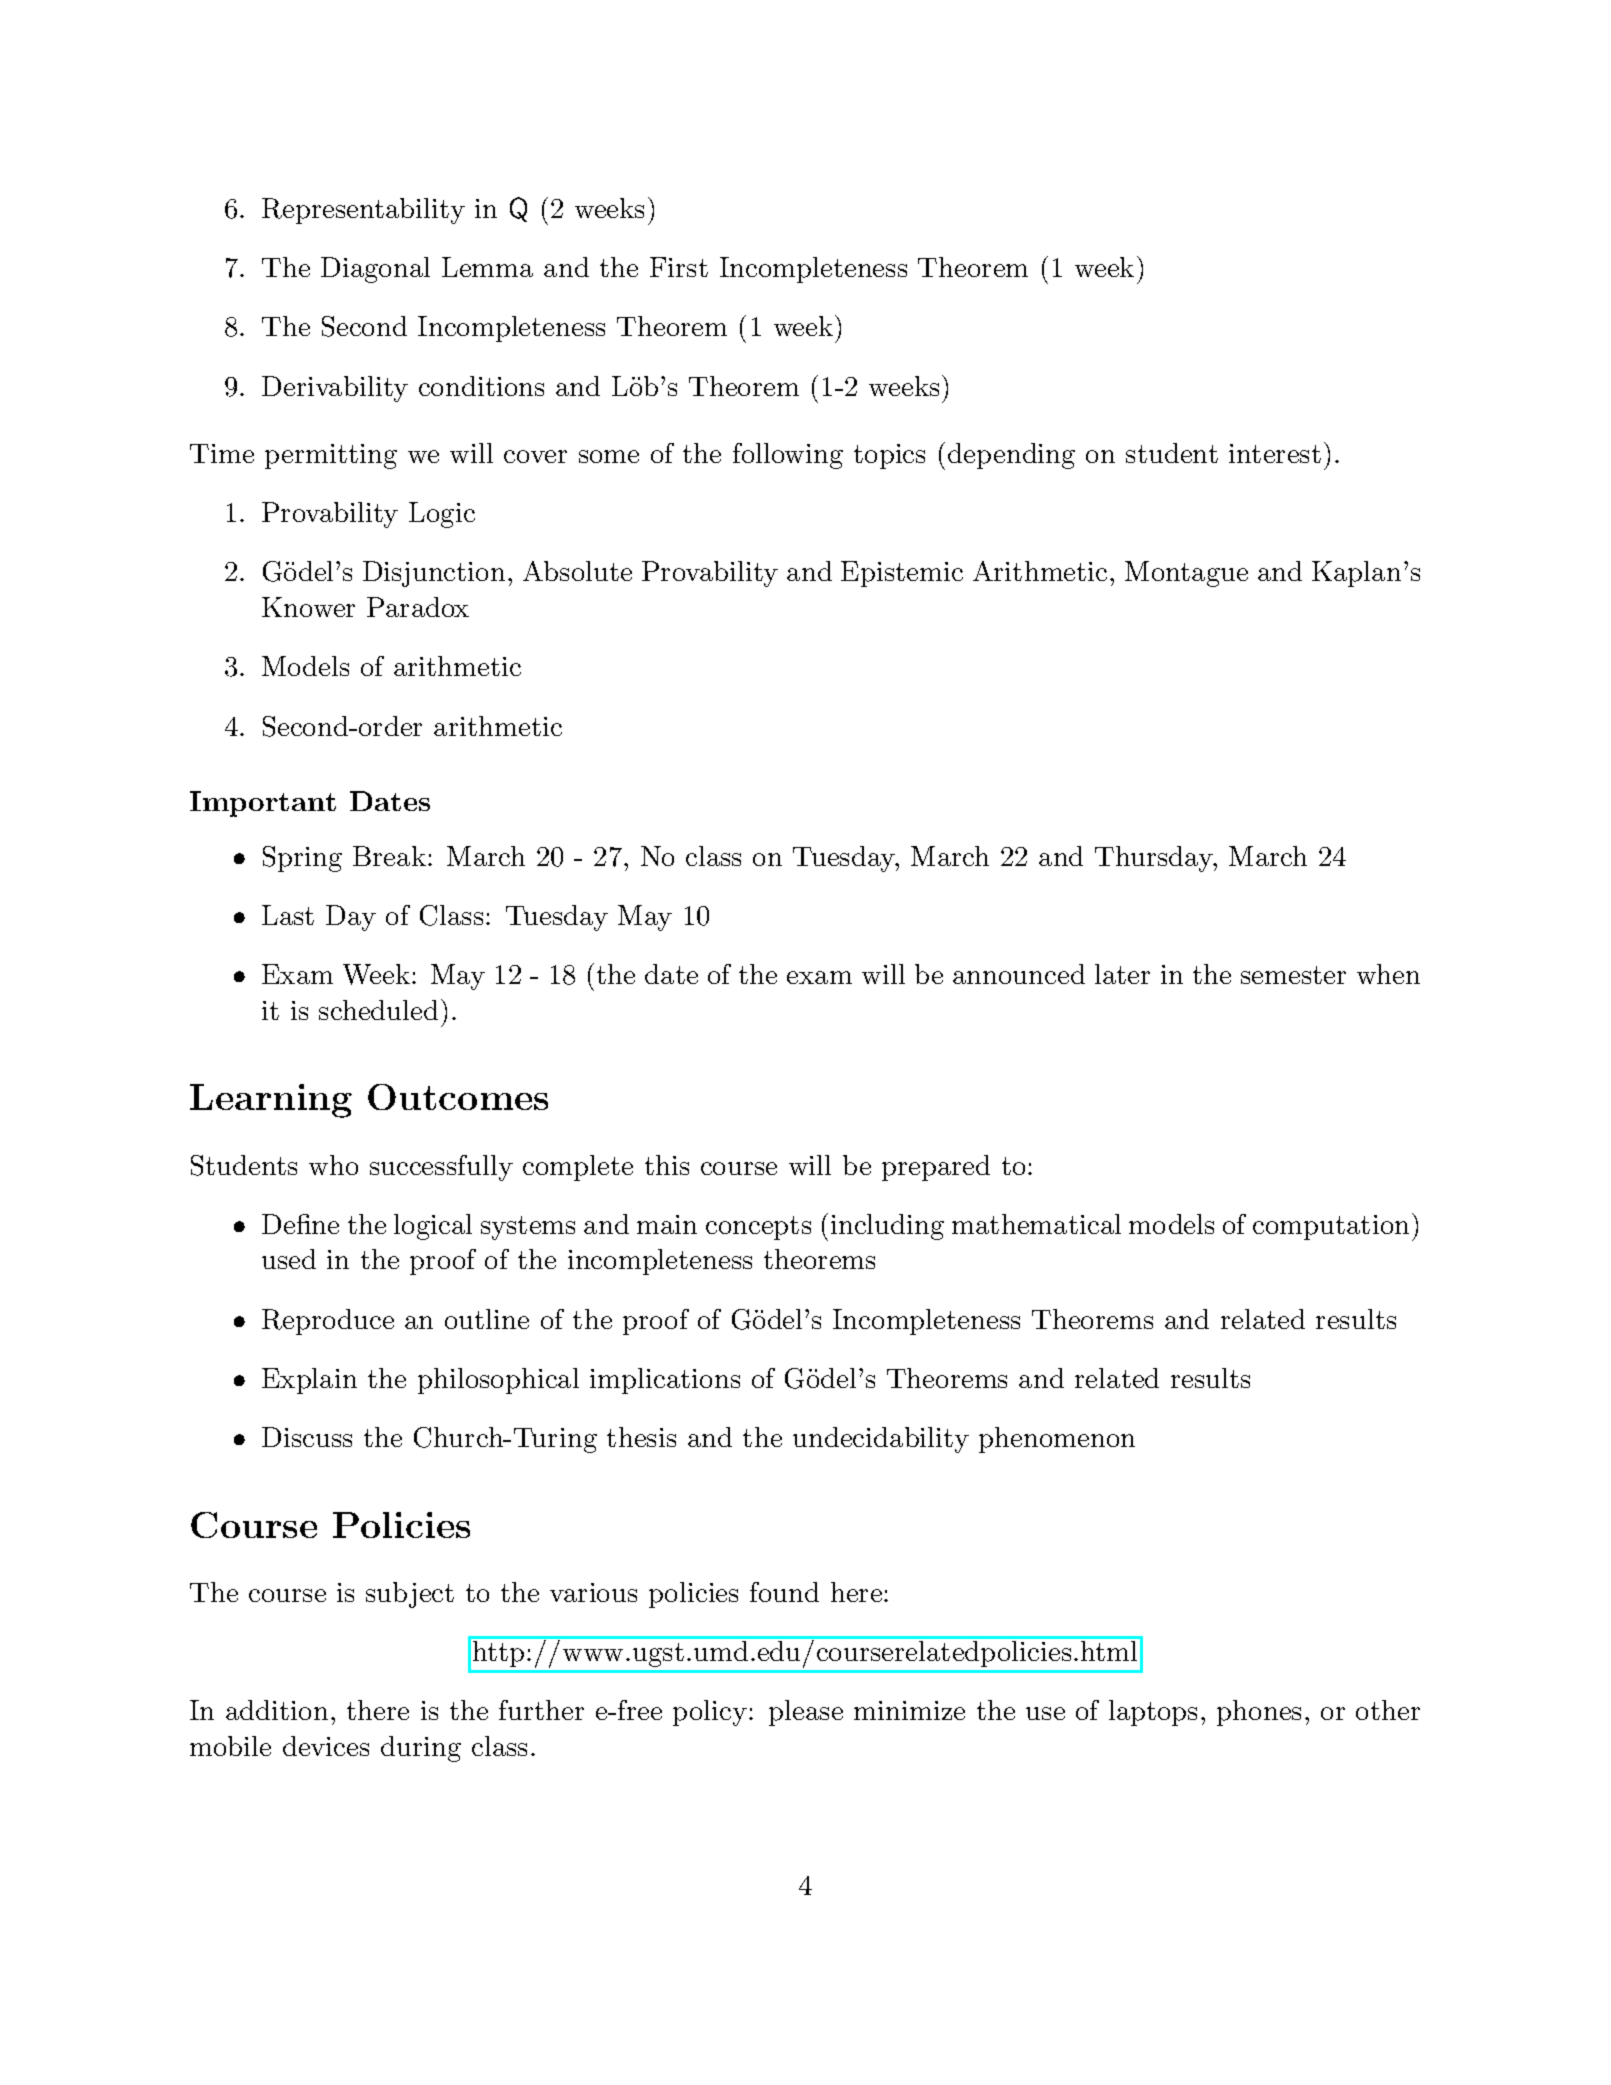 This page has width=1611, height=2085. Describe the element at coordinates (378, 1010) in the page. I see `scheduled` at that location.
